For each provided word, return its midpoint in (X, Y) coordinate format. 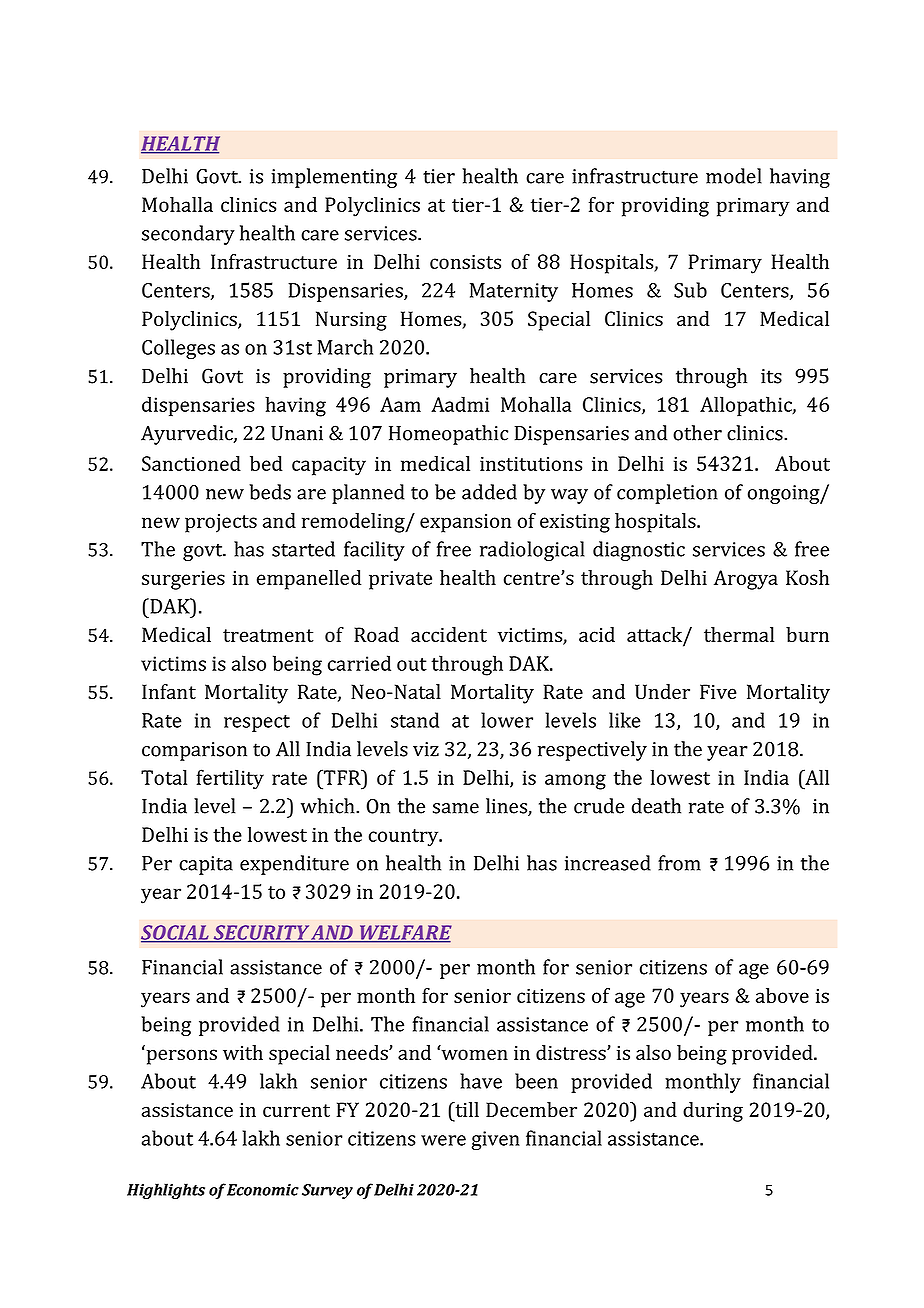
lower (507, 720)
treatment (268, 635)
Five (718, 691)
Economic (263, 1190)
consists (465, 262)
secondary (188, 235)
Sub (690, 290)
